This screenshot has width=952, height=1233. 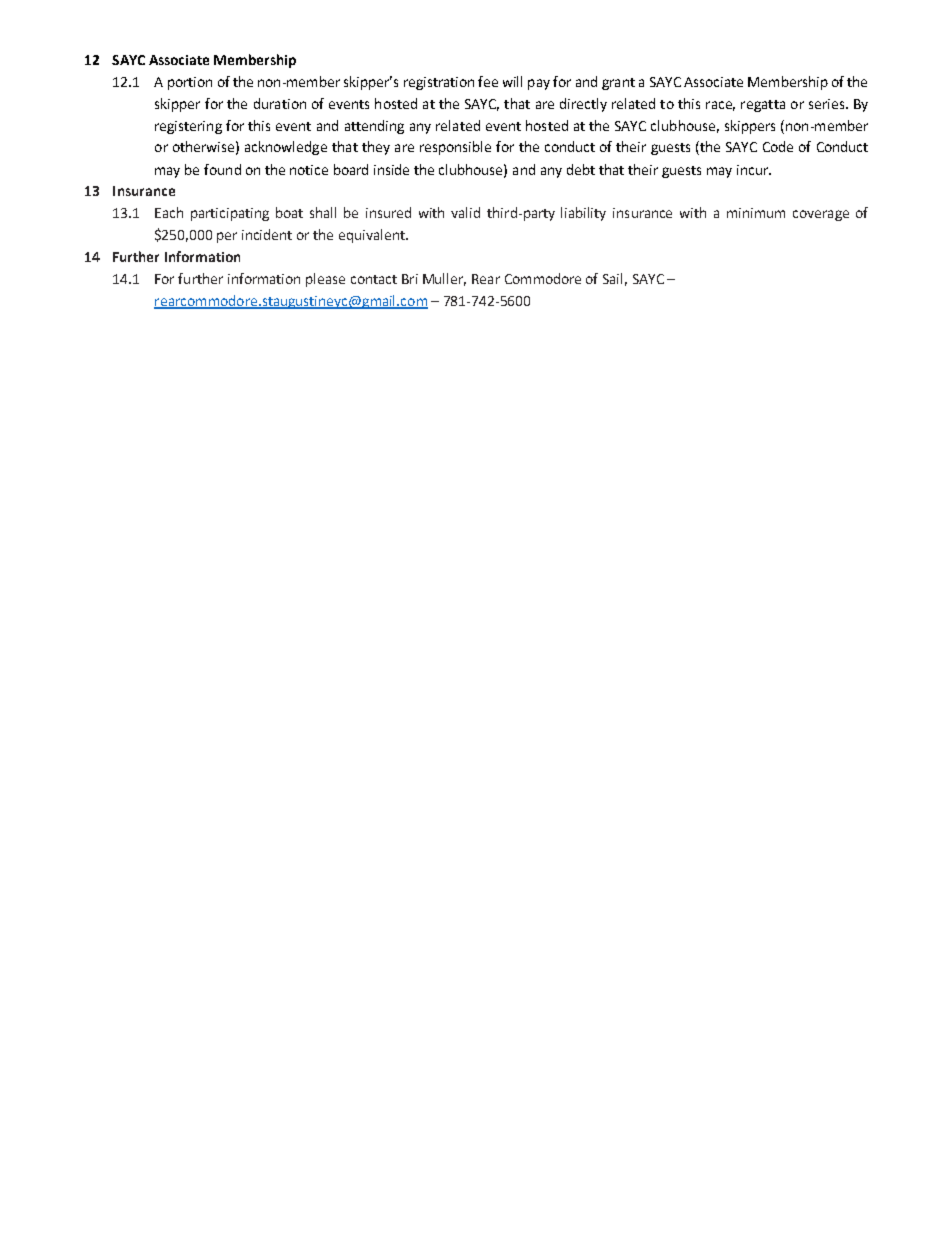 What do you see at coordinates (190, 83) in the screenshot?
I see `portion` at bounding box center [190, 83].
